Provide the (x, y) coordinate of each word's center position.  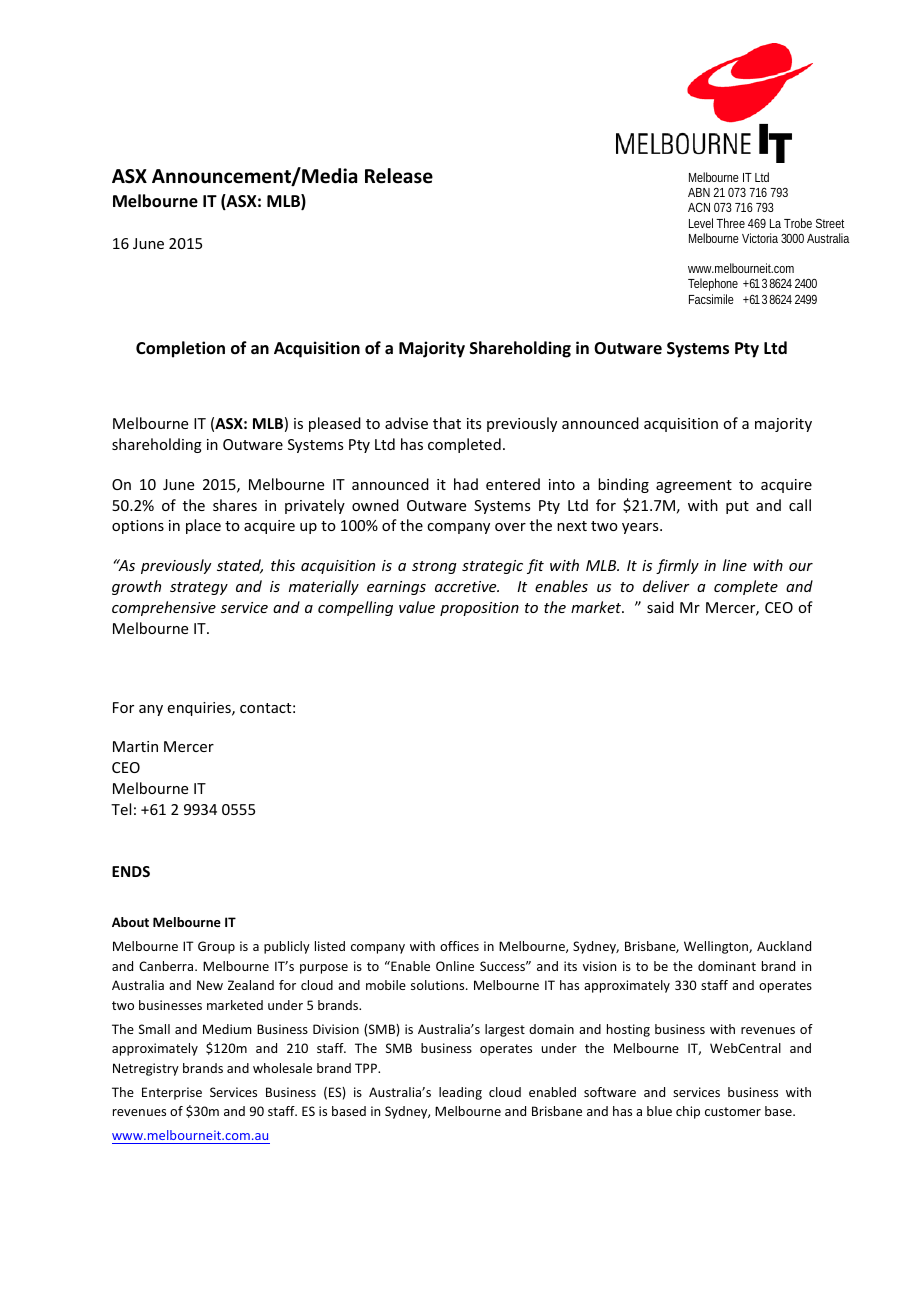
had (466, 484)
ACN (699, 207)
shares (235, 505)
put (737, 507)
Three (730, 223)
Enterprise (172, 1093)
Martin (135, 746)
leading (460, 1093)
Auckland (784, 946)
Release (399, 176)
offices (459, 946)
